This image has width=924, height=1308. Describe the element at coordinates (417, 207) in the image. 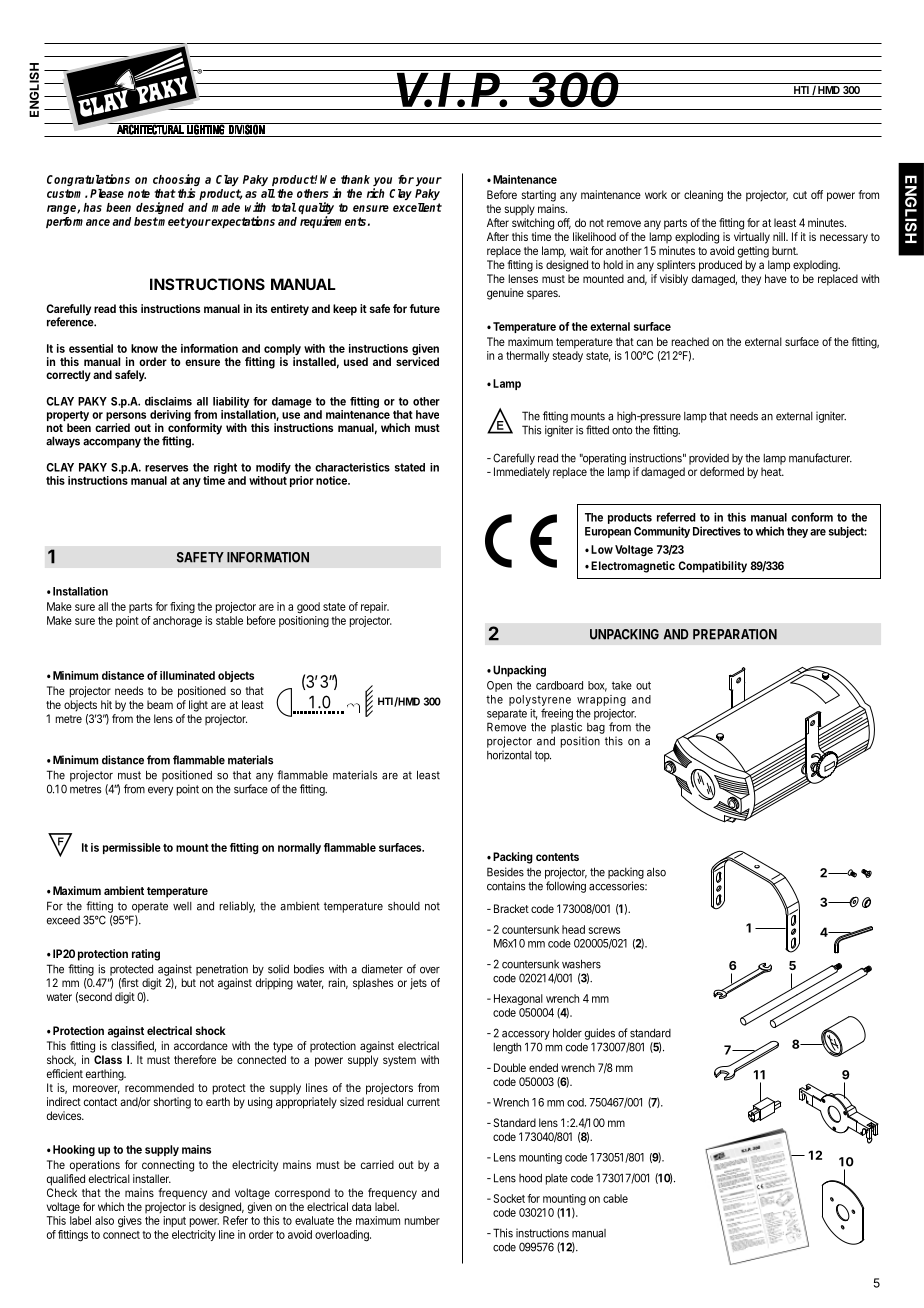

I see `excellent` at that location.
